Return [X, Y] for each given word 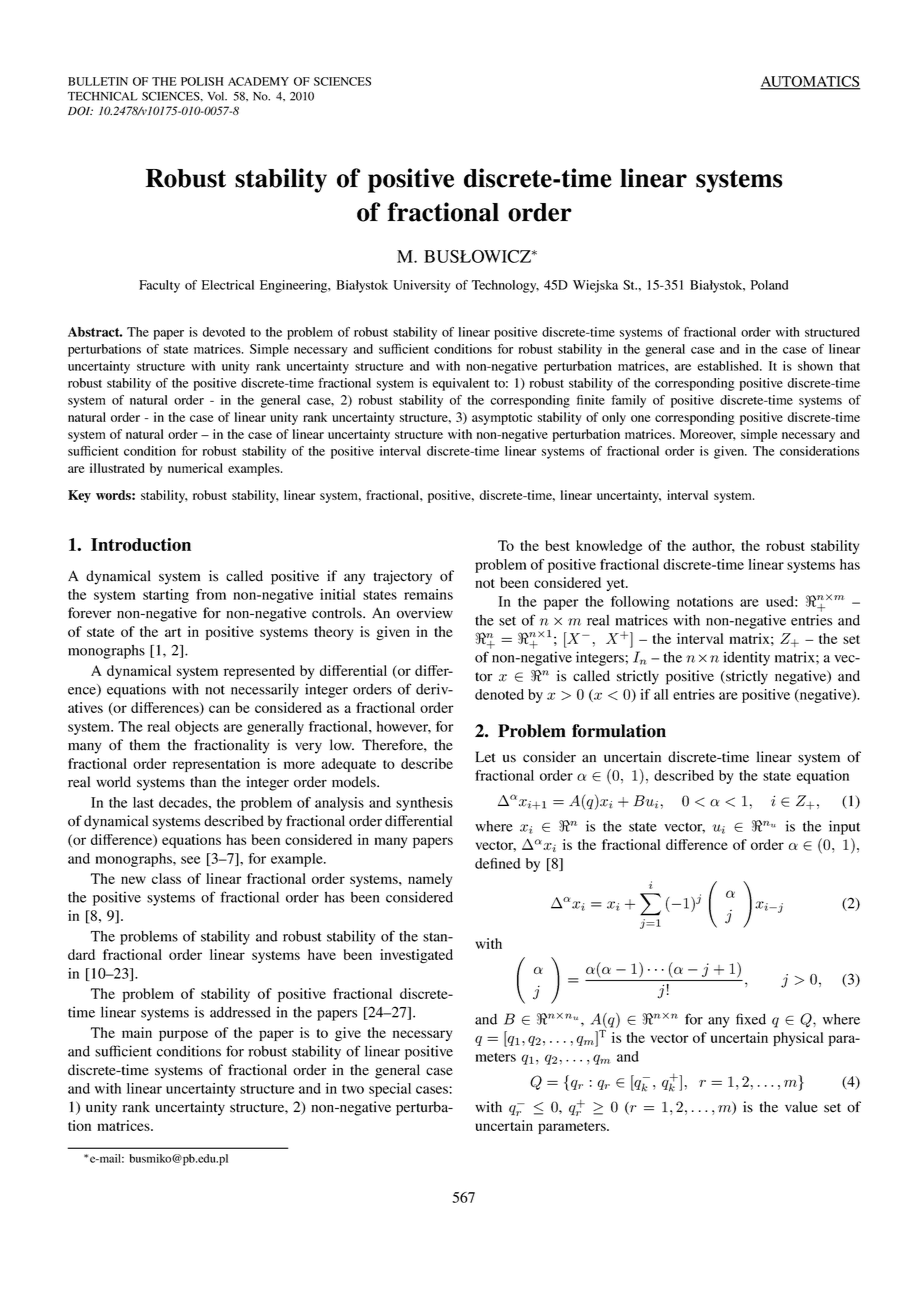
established [729, 366]
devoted [224, 332]
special [390, 1090]
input [844, 827]
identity [746, 658]
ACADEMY [258, 81]
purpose [183, 1035]
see [190, 860]
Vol [217, 96]
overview [425, 613]
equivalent [460, 384]
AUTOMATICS [810, 82]
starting [166, 596]
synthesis [424, 804]
